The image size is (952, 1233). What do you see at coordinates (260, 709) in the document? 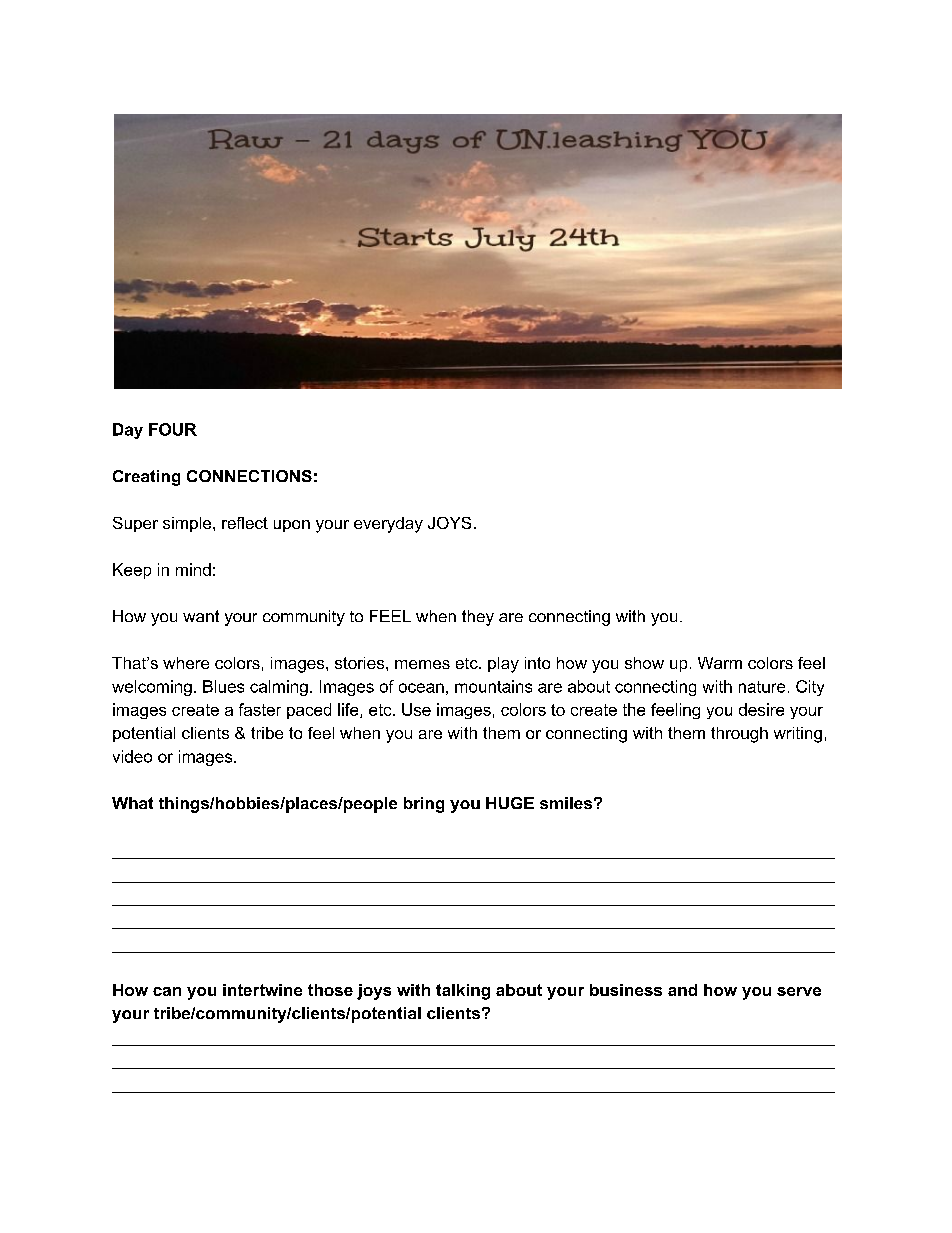
I see `faster` at bounding box center [260, 709].
